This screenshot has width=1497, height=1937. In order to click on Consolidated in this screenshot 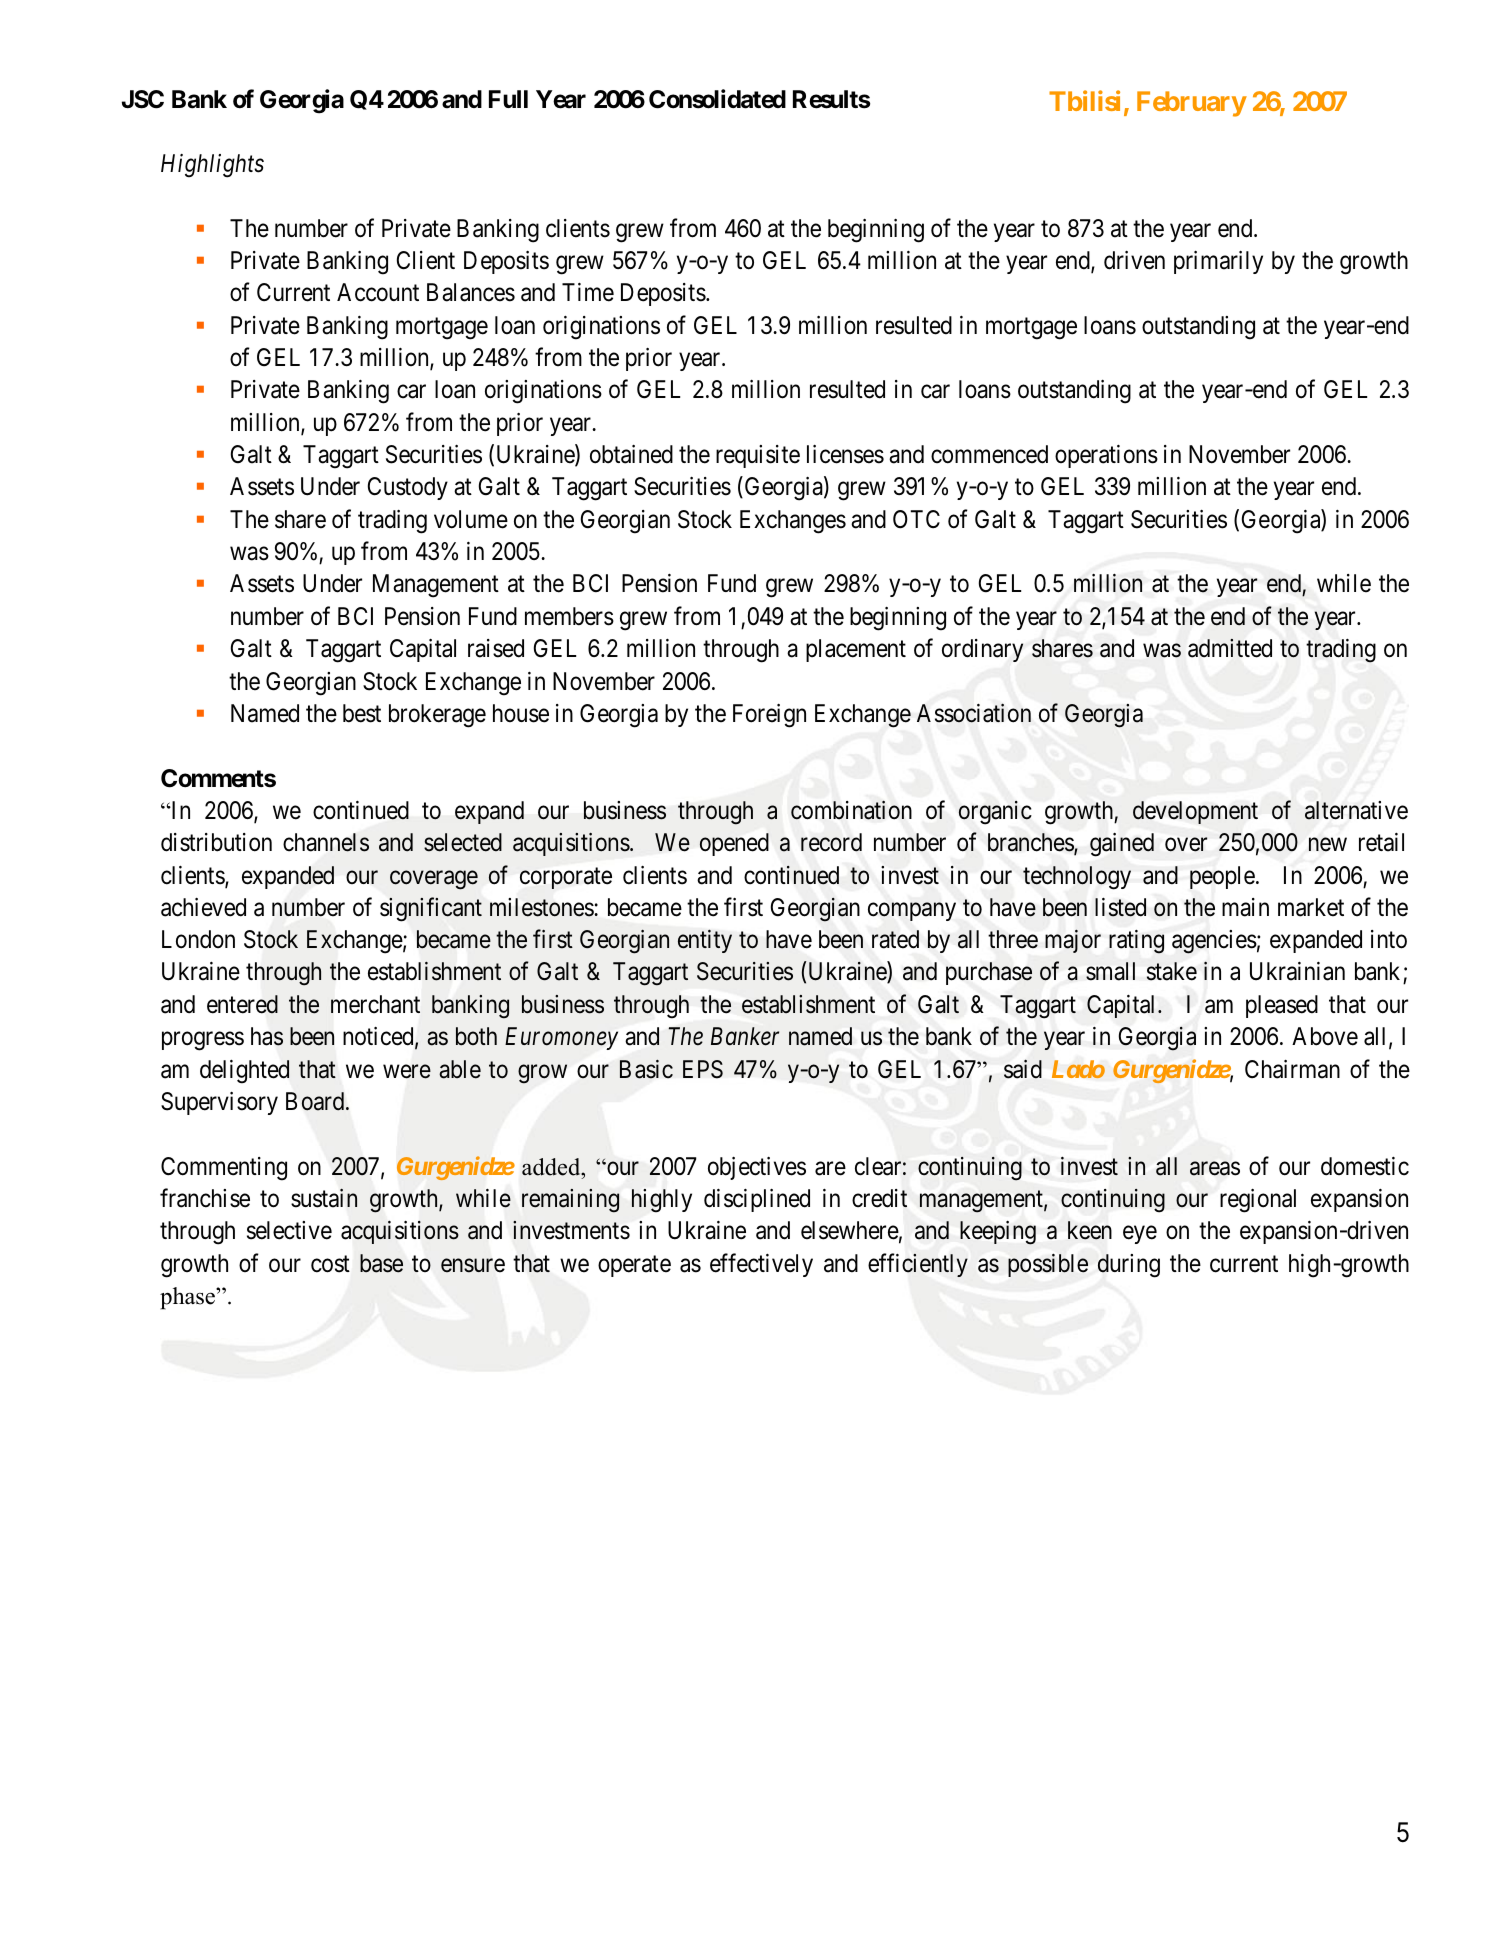, I will do `click(717, 99)`.
